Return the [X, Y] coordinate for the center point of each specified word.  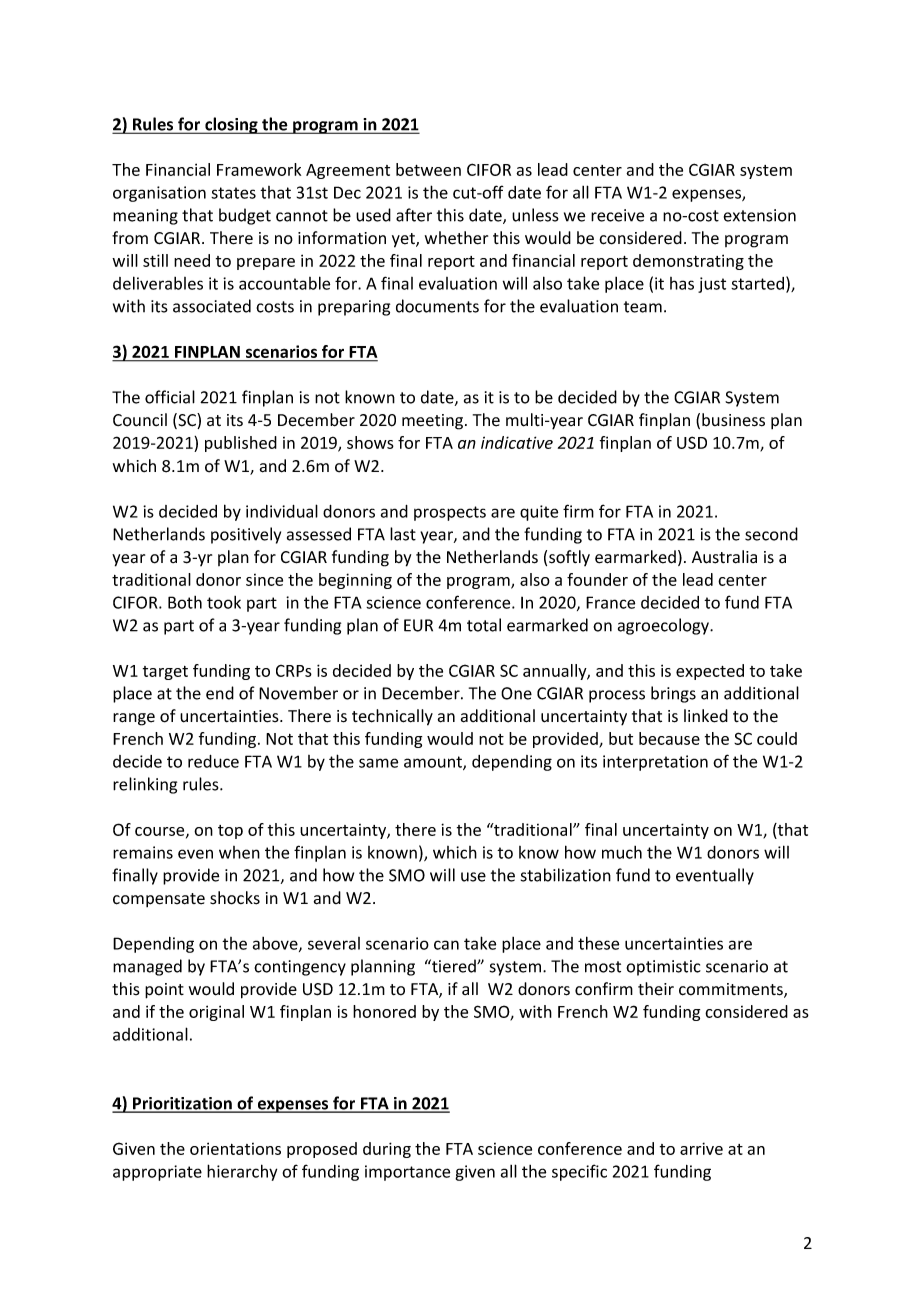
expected [710, 672]
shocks [235, 898]
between [428, 169]
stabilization [566, 875]
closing [231, 125]
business [733, 420]
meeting [434, 422]
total [484, 625]
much [622, 852]
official [170, 397]
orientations [235, 1148]
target [165, 673]
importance [407, 1173]
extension [760, 215]
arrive [701, 1148]
